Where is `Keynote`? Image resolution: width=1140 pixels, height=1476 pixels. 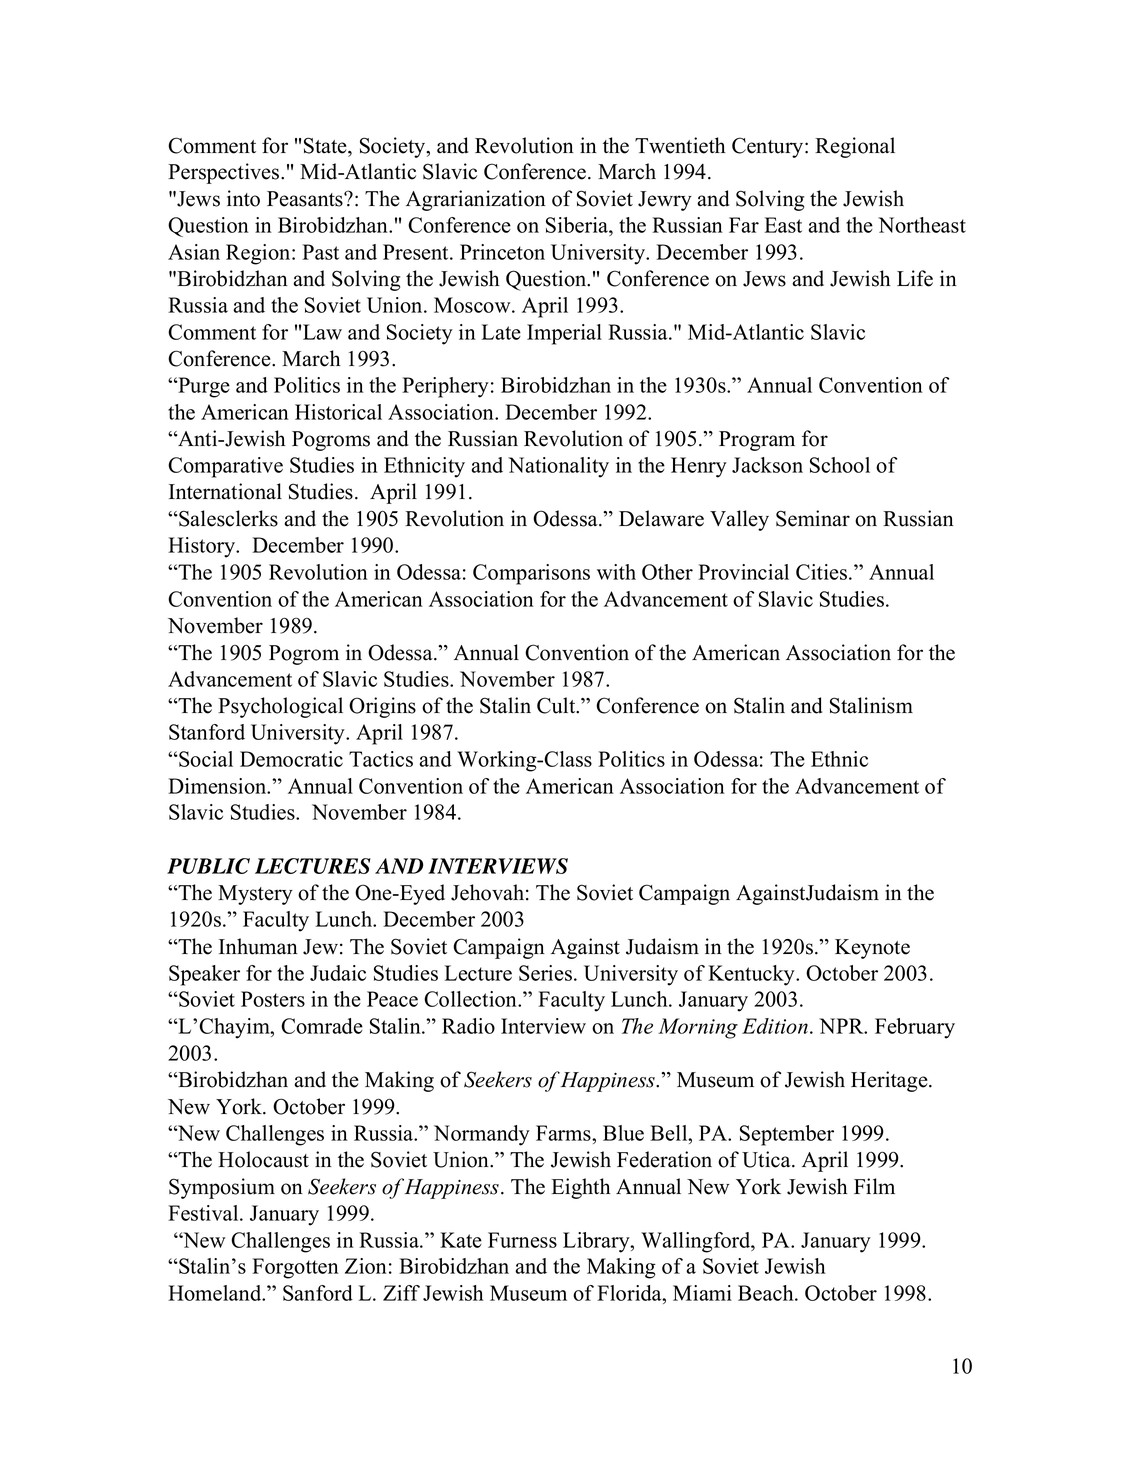 Keynote is located at coordinates (872, 949).
